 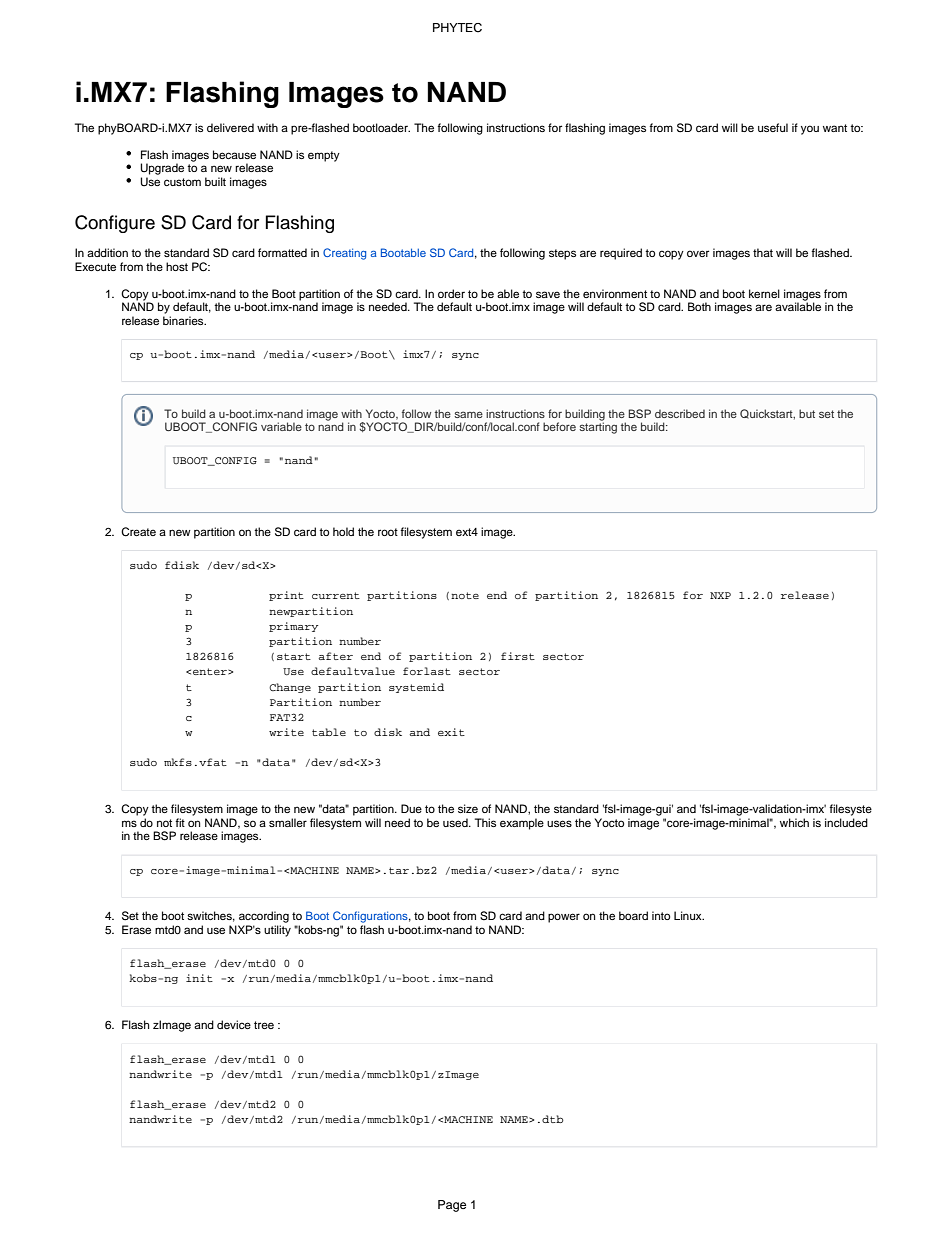 I want to click on device, so click(x=234, y=1024).
